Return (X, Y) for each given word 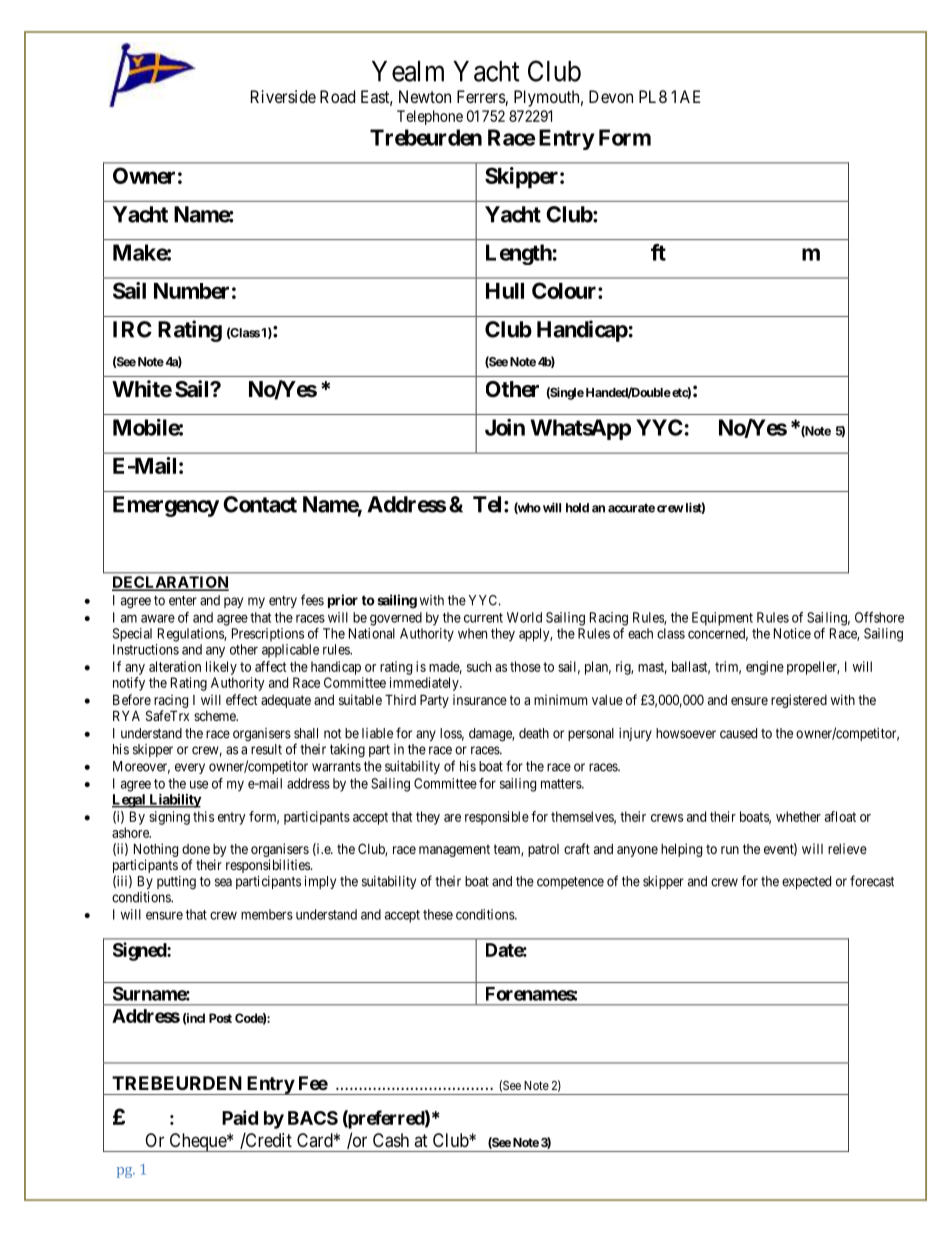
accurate (631, 508)
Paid (240, 1117)
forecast (872, 881)
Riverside (283, 96)
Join (505, 427)
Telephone (430, 117)
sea (223, 882)
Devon (611, 96)
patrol (543, 850)
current (483, 618)
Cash (391, 1140)
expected (806, 882)
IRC (132, 329)
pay (233, 602)
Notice (792, 633)
